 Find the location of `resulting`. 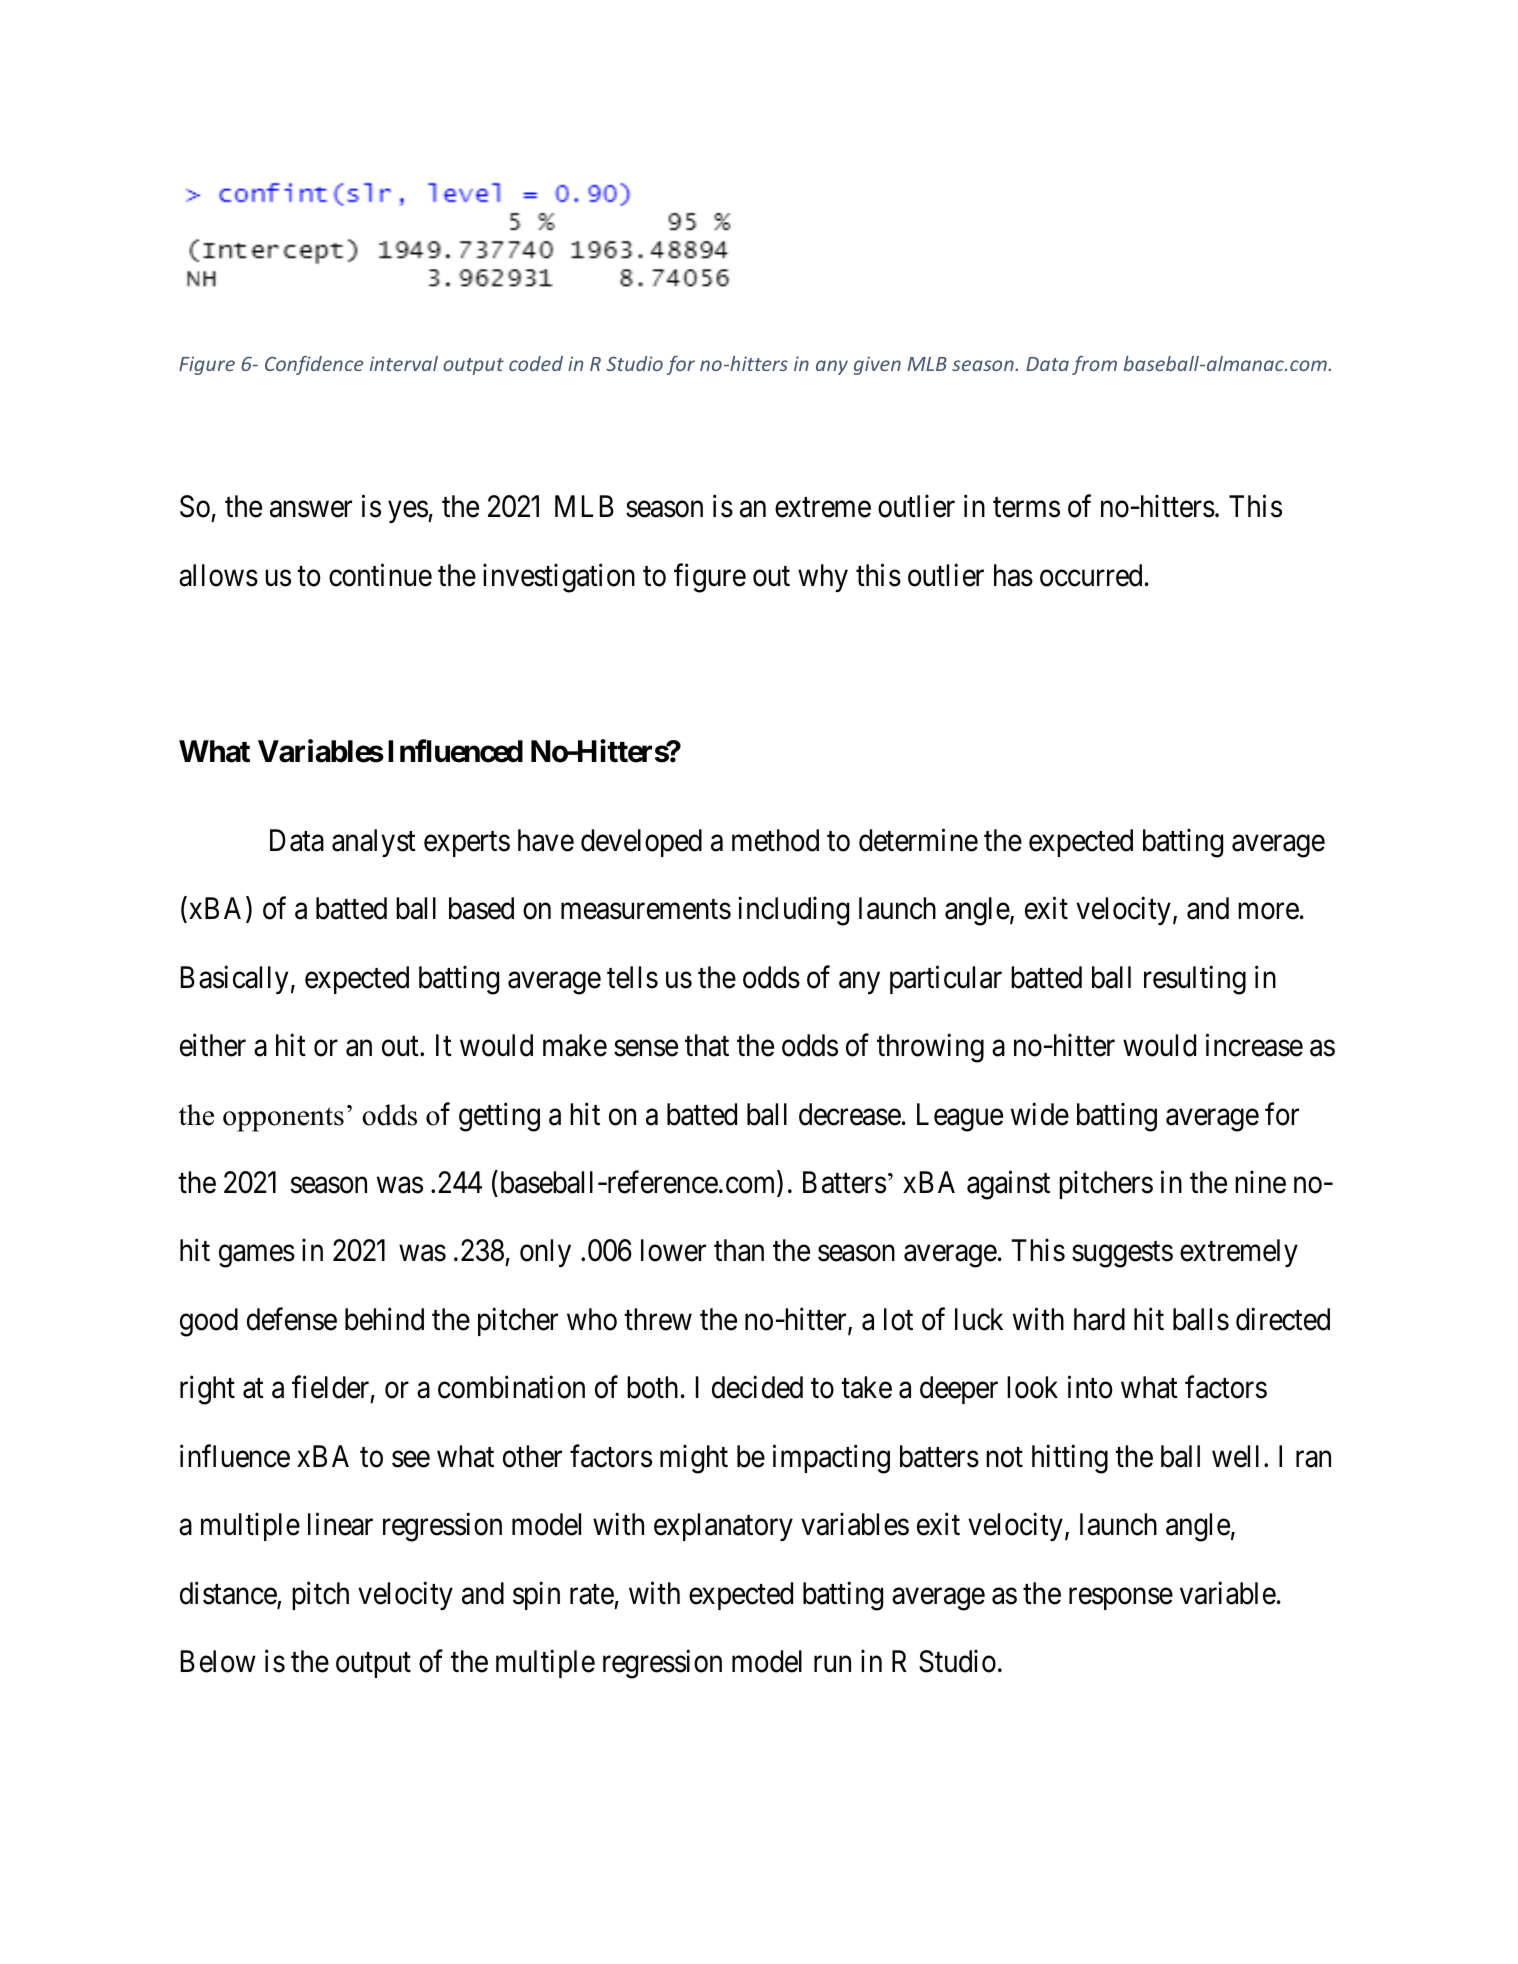

resulting is located at coordinates (1195, 980).
